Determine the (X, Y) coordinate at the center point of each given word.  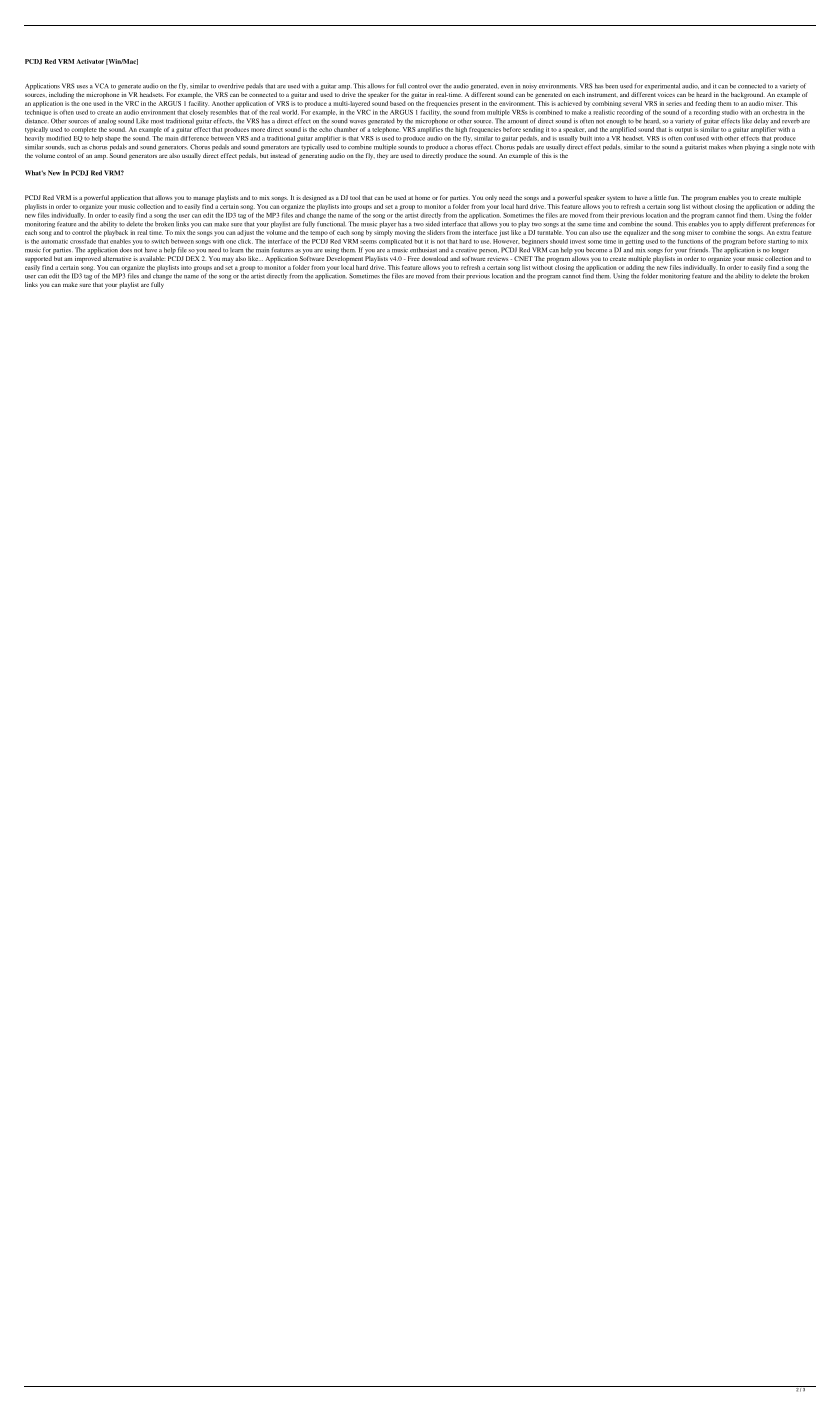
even (507, 87)
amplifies (430, 130)
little (660, 197)
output (683, 131)
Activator (90, 61)
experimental (662, 86)
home (422, 197)
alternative (117, 258)
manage (203, 199)
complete (84, 130)
